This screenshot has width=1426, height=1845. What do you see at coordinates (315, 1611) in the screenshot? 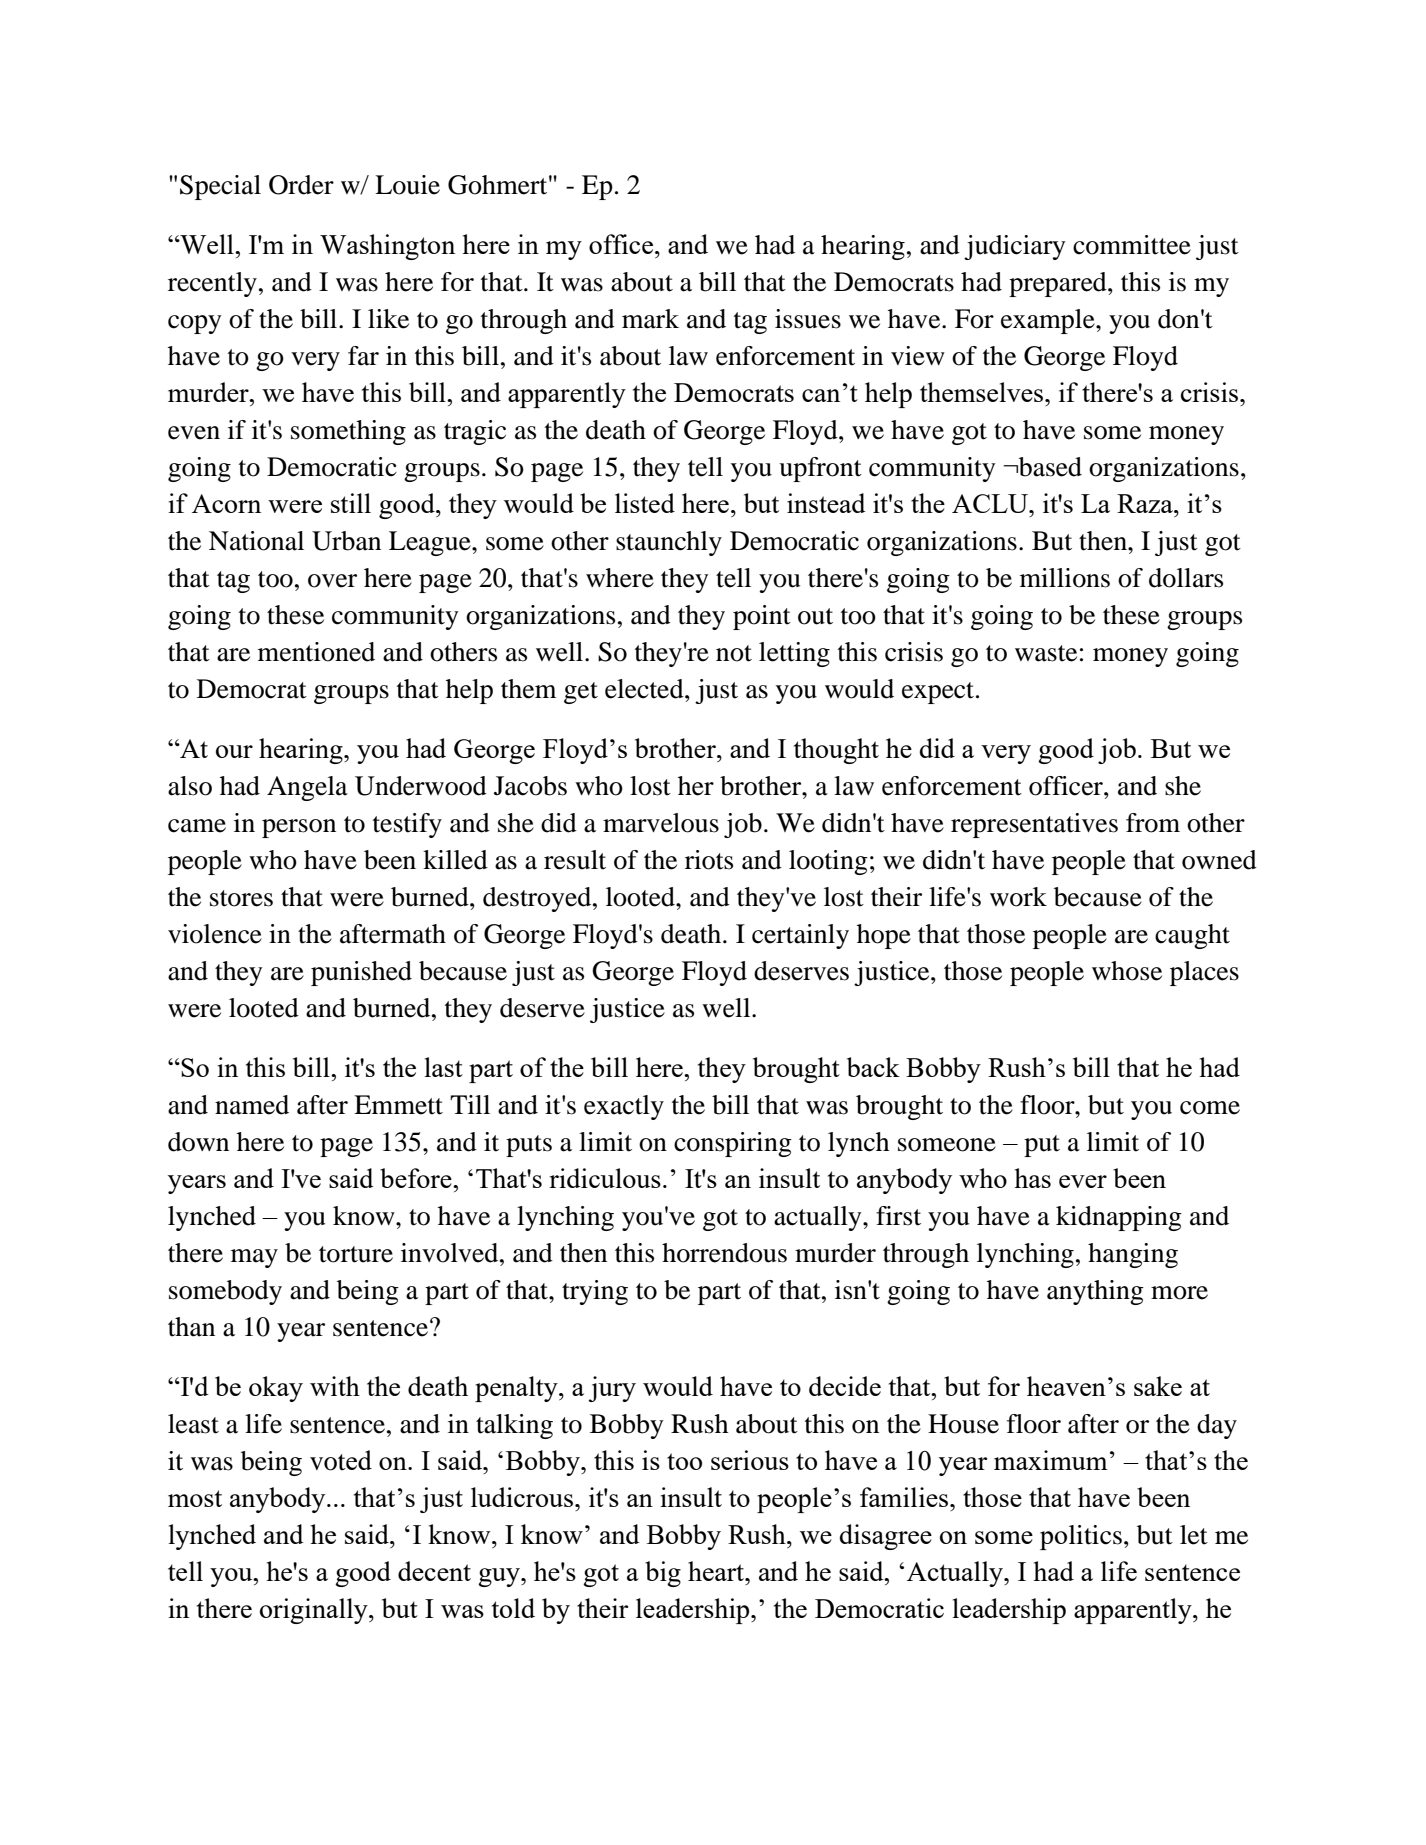
I see `originally` at bounding box center [315, 1611].
